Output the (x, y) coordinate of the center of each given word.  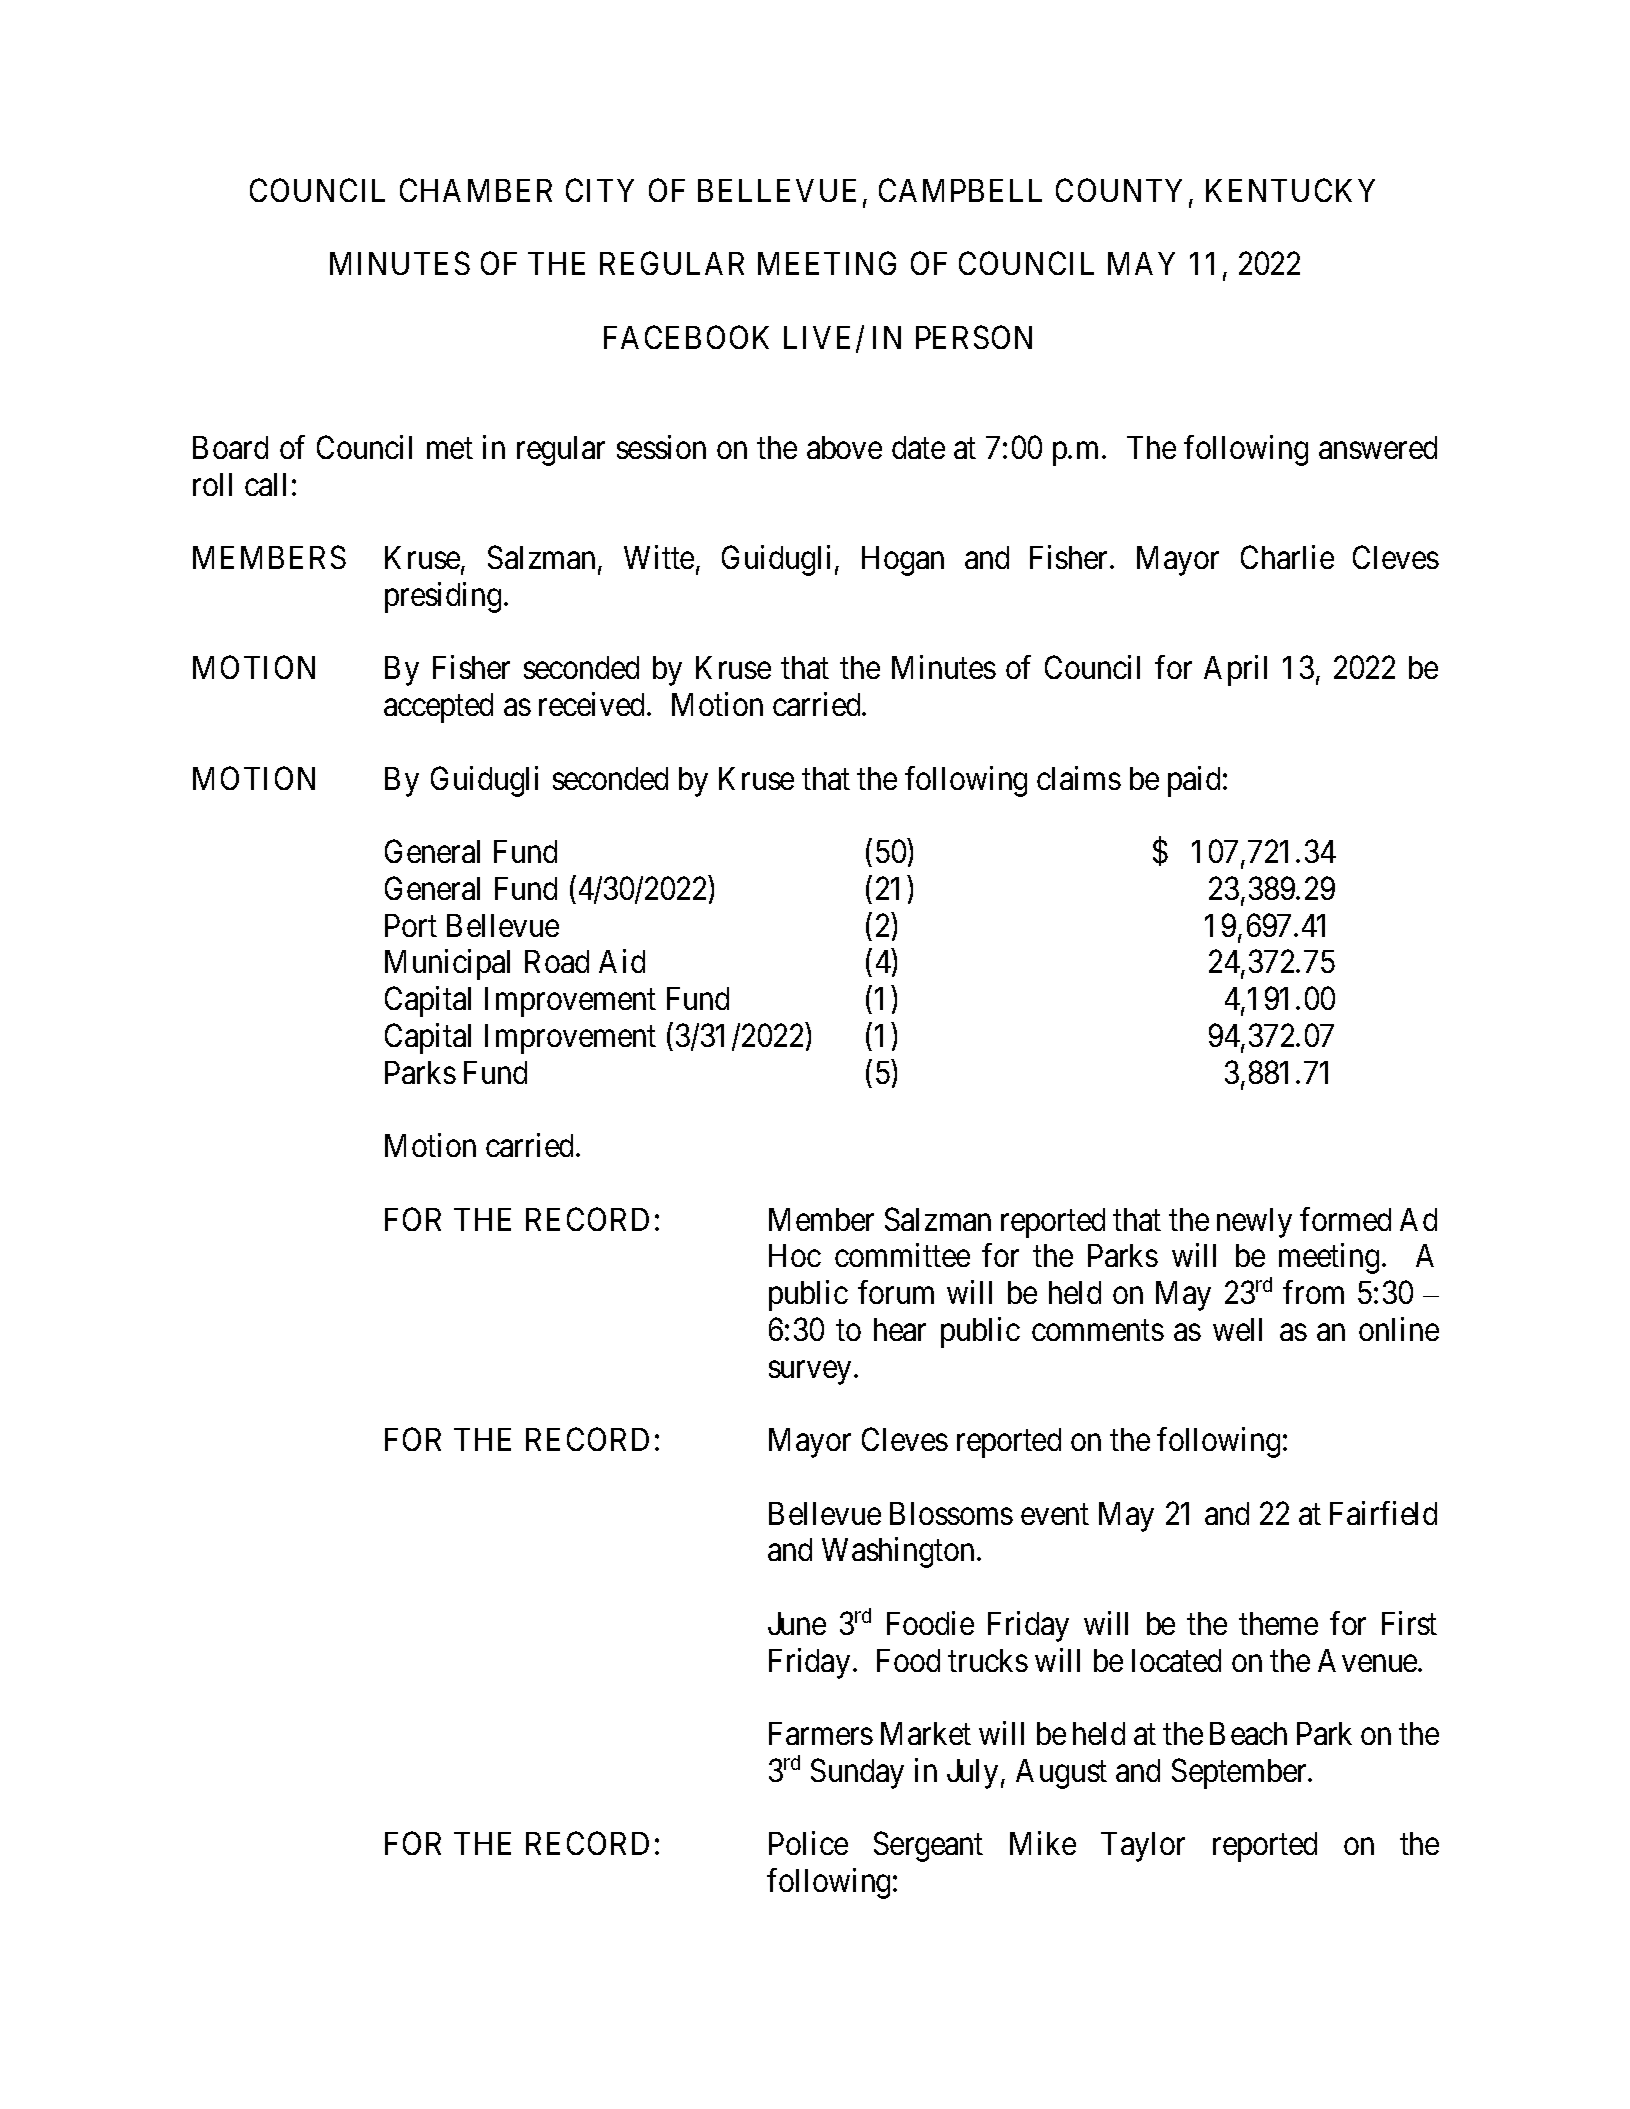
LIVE (820, 339)
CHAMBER (476, 190)
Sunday (857, 1773)
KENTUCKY (1290, 190)
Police (808, 1843)
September (1240, 1773)
